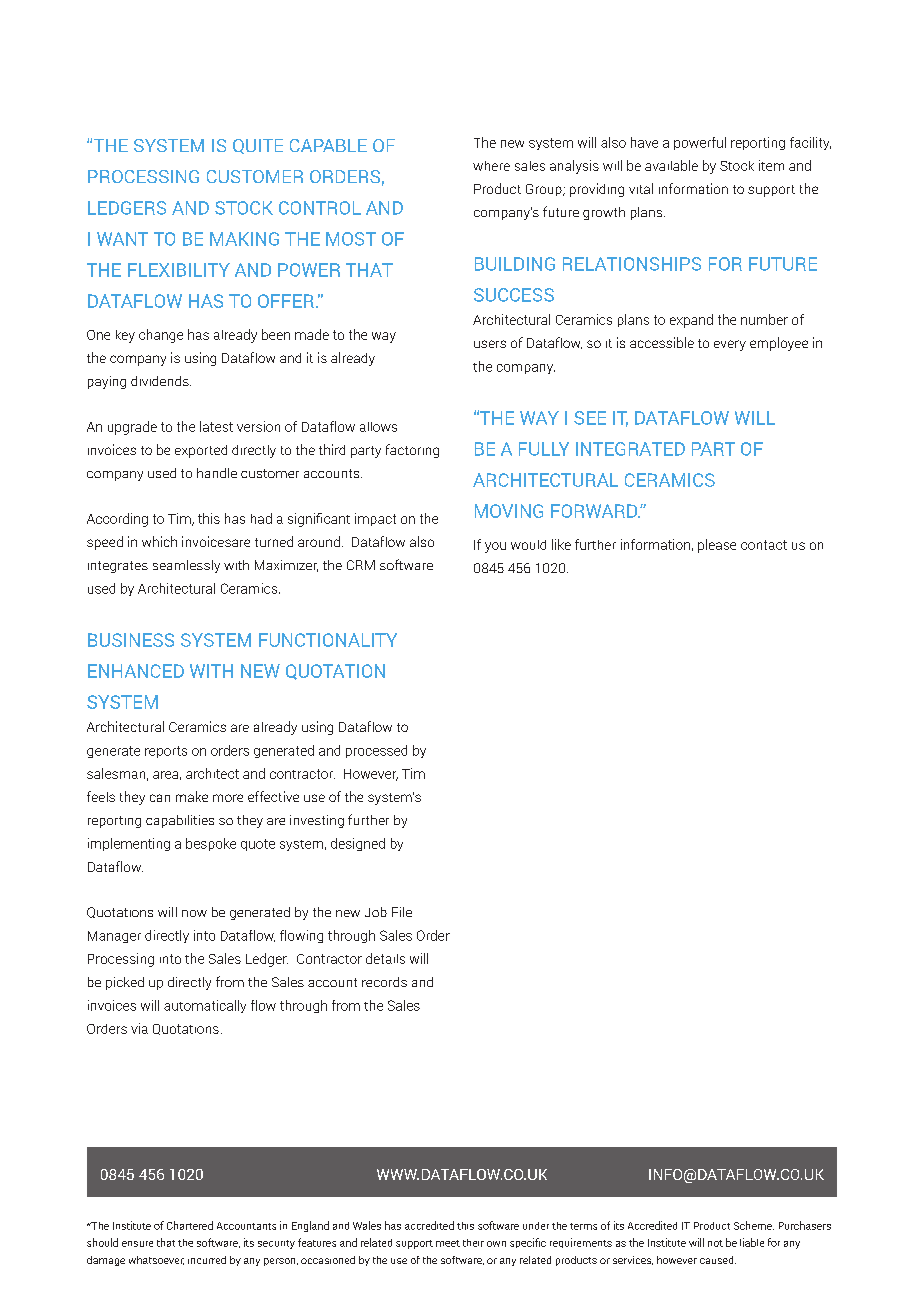 Image resolution: width=924 pixels, height=1308 pixels. Describe the element at coordinates (495, 547) in the screenshot. I see `you` at that location.
